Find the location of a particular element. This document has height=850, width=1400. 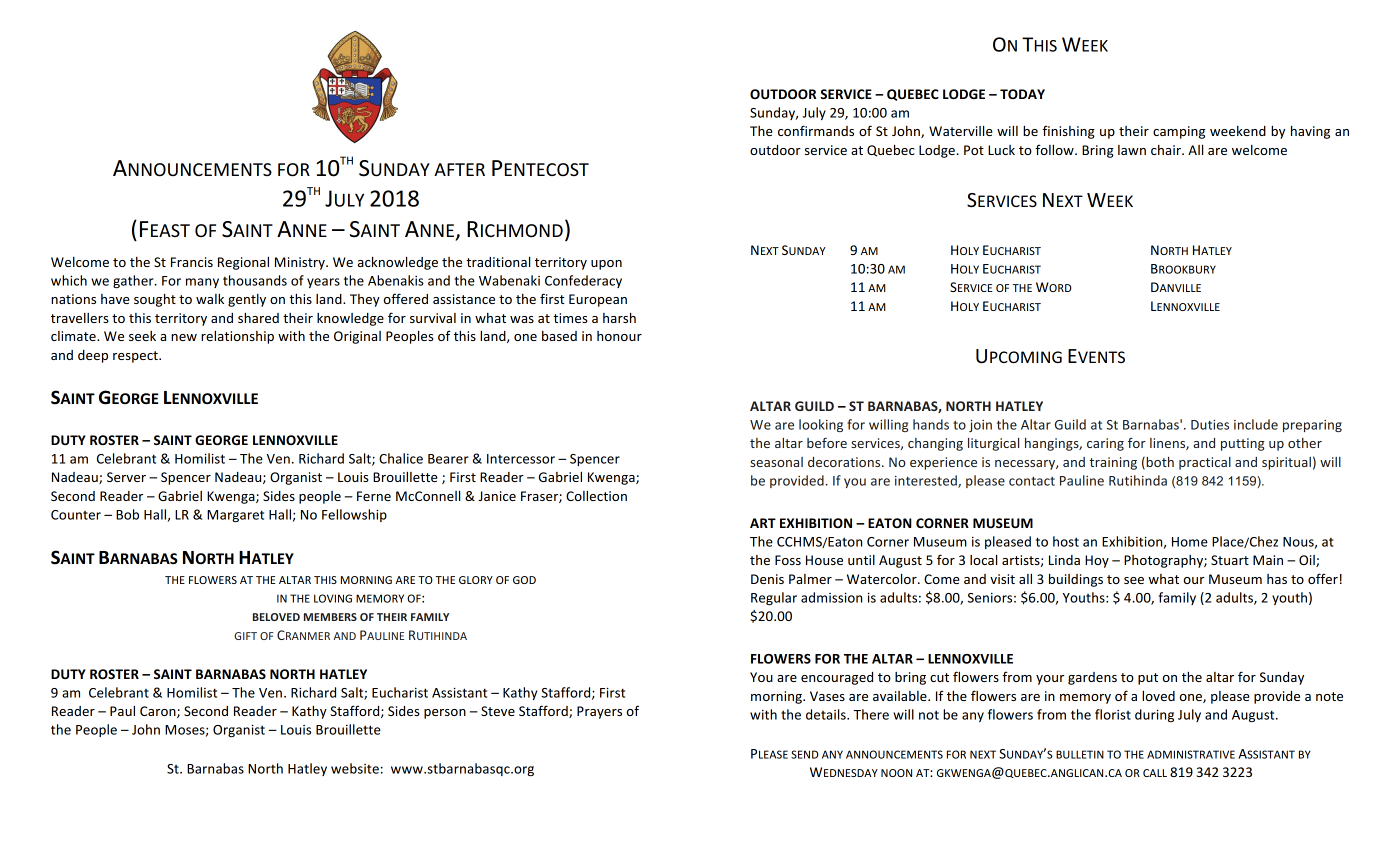

camping is located at coordinates (1179, 132).
